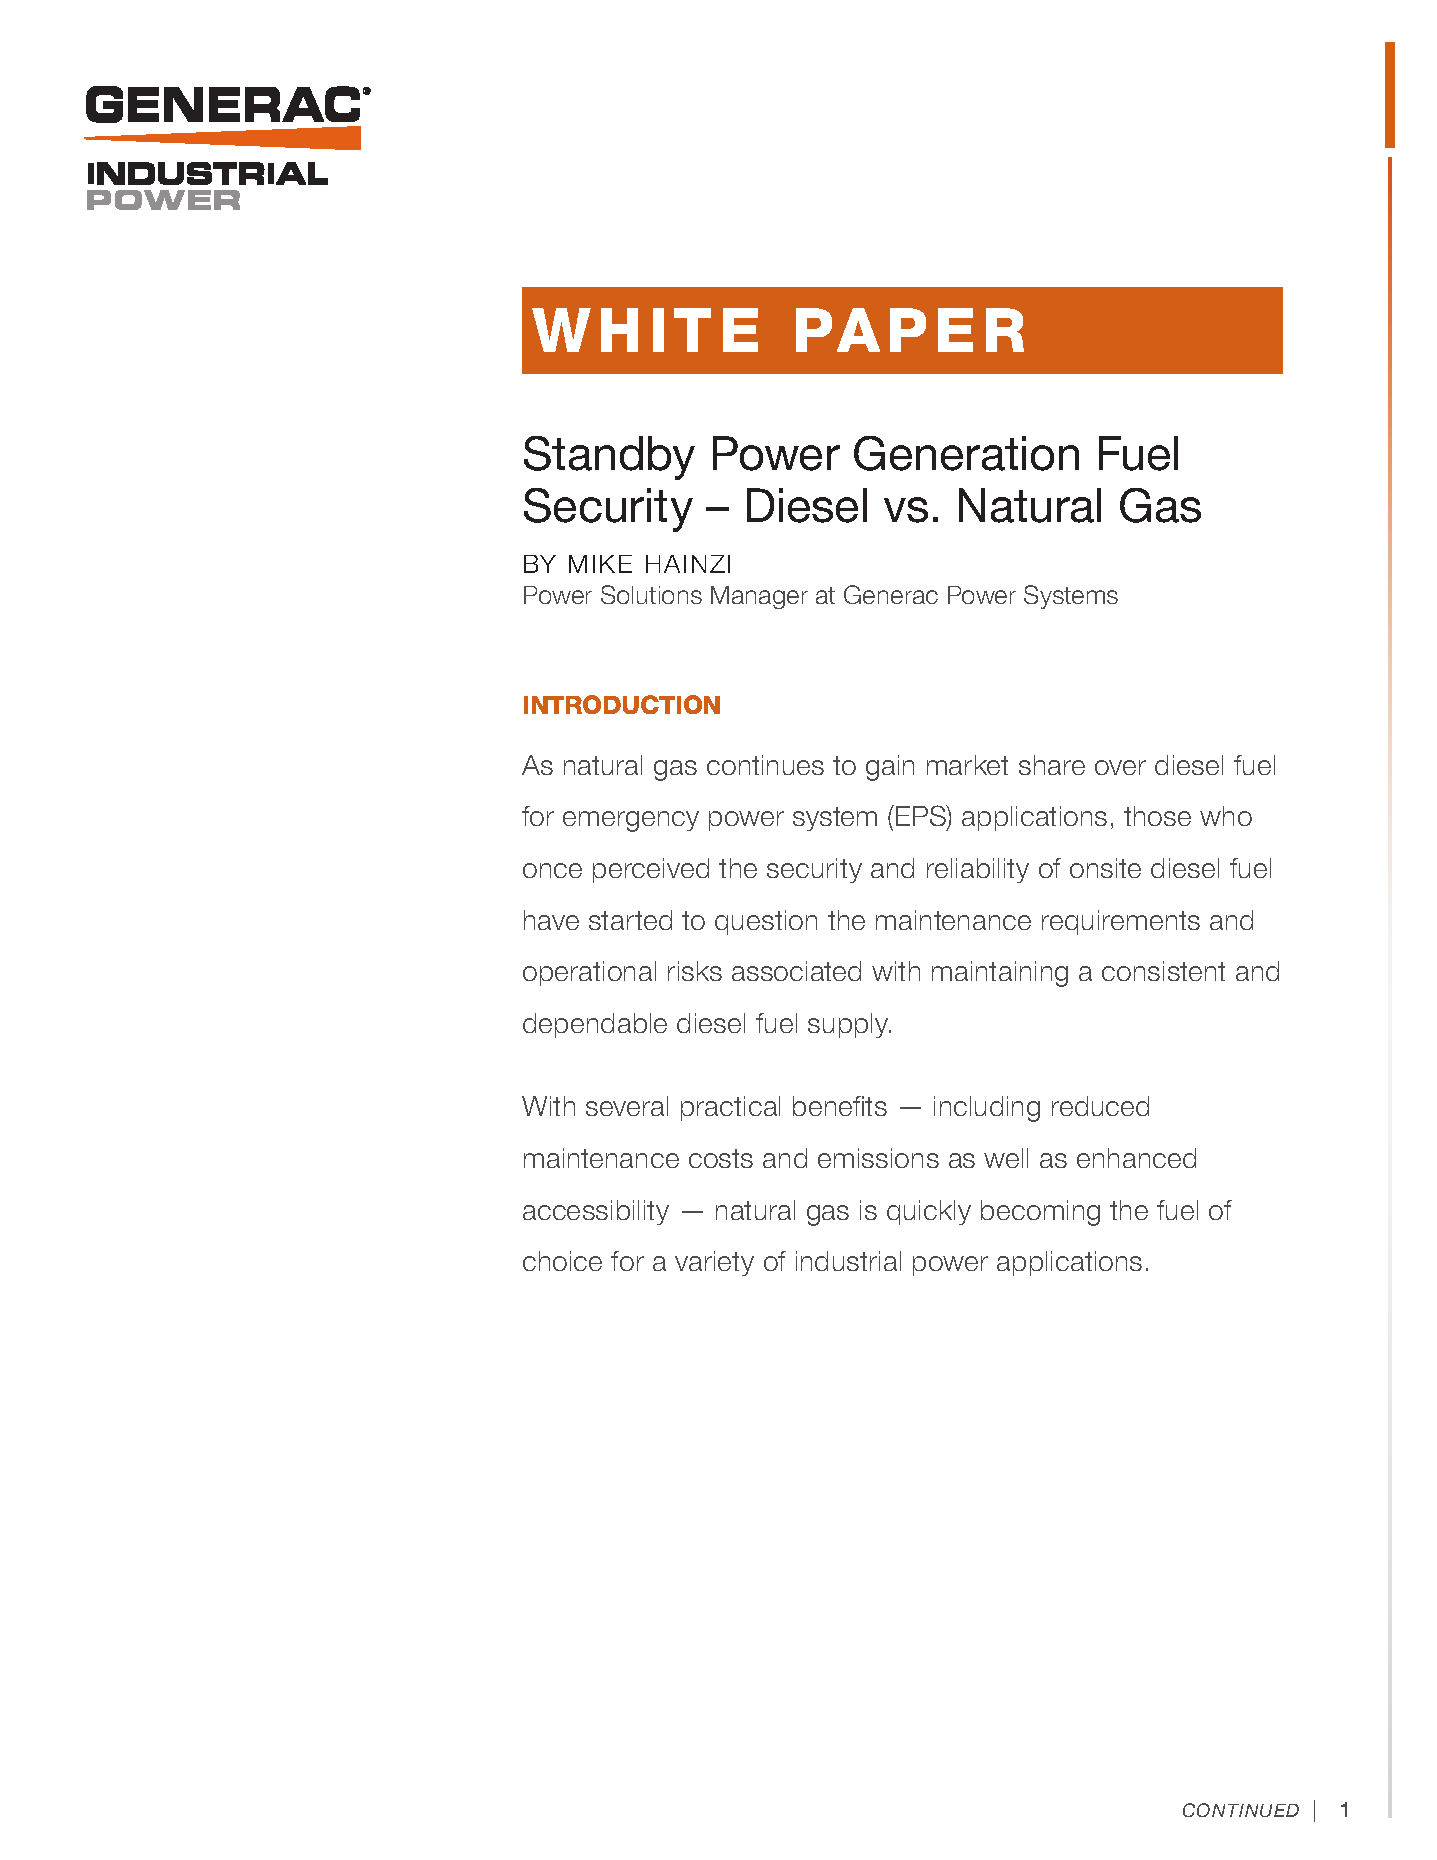 The image size is (1437, 1860). What do you see at coordinates (1157, 816) in the screenshot?
I see `those` at bounding box center [1157, 816].
